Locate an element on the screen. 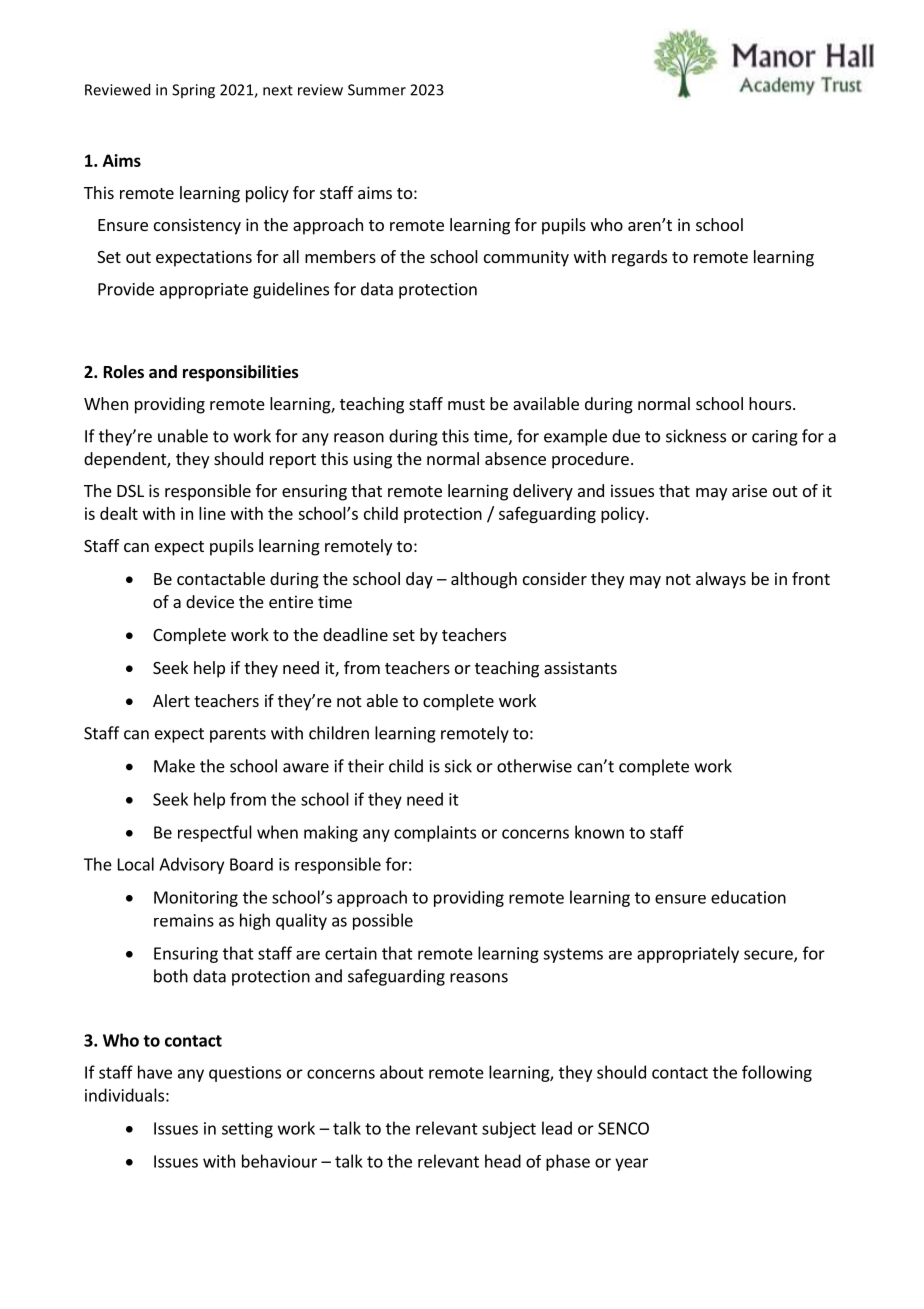 The width and height of the screenshot is (924, 1309). complaints is located at coordinates (435, 833).
